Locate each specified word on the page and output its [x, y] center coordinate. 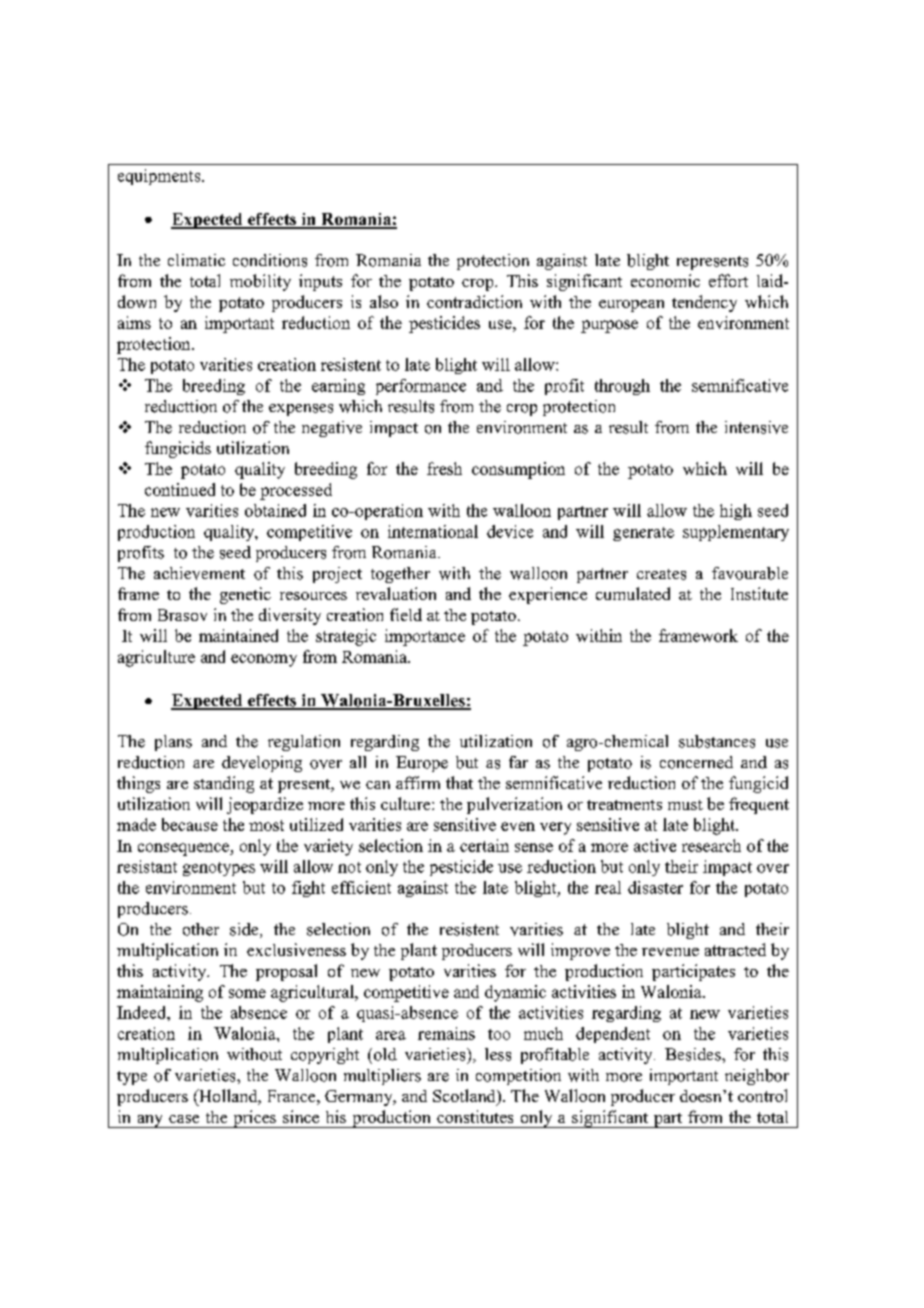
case [184, 1119]
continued [180, 489]
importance [425, 637]
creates [661, 574]
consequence [184, 849]
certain [484, 845]
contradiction [474, 301]
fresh [444, 468]
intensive [756, 427]
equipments [160, 177]
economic [665, 280]
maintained [238, 635]
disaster [655, 887]
